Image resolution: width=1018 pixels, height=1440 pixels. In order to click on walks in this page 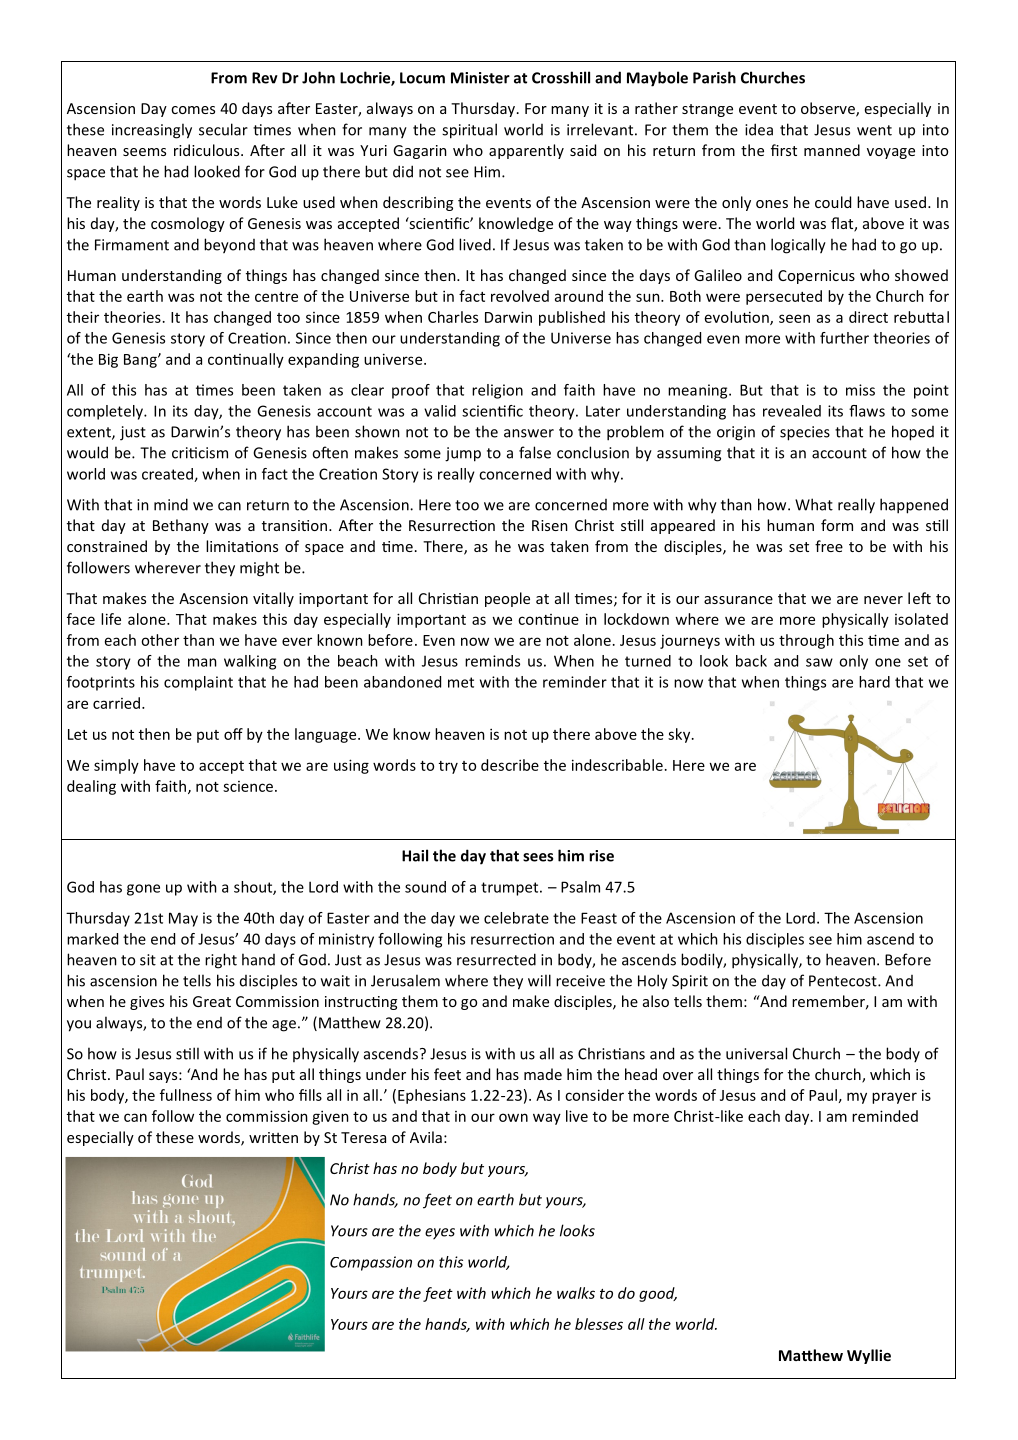, I will do `click(576, 1293)`.
